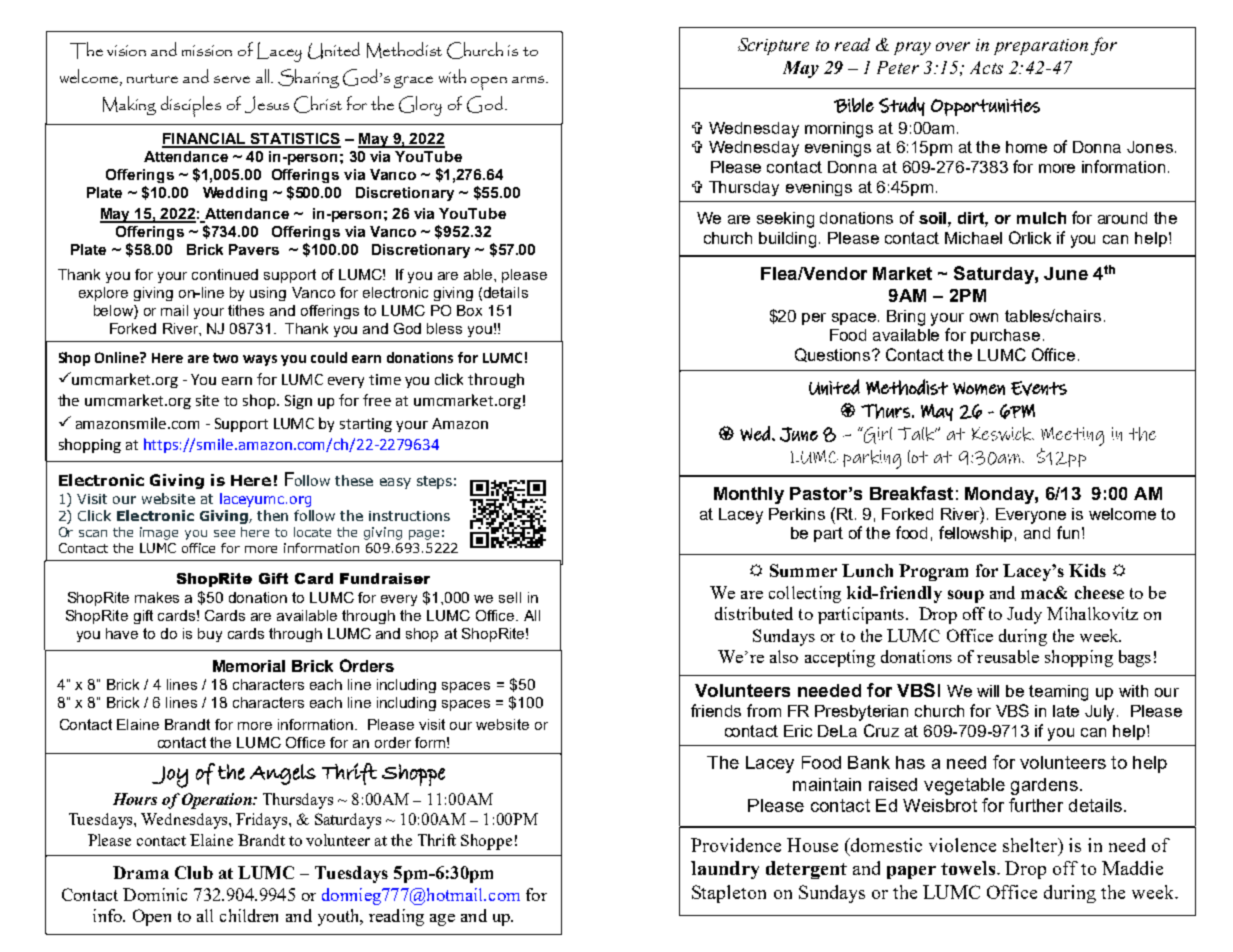  Describe the element at coordinates (194, 872) in the screenshot. I see `Club` at that location.
